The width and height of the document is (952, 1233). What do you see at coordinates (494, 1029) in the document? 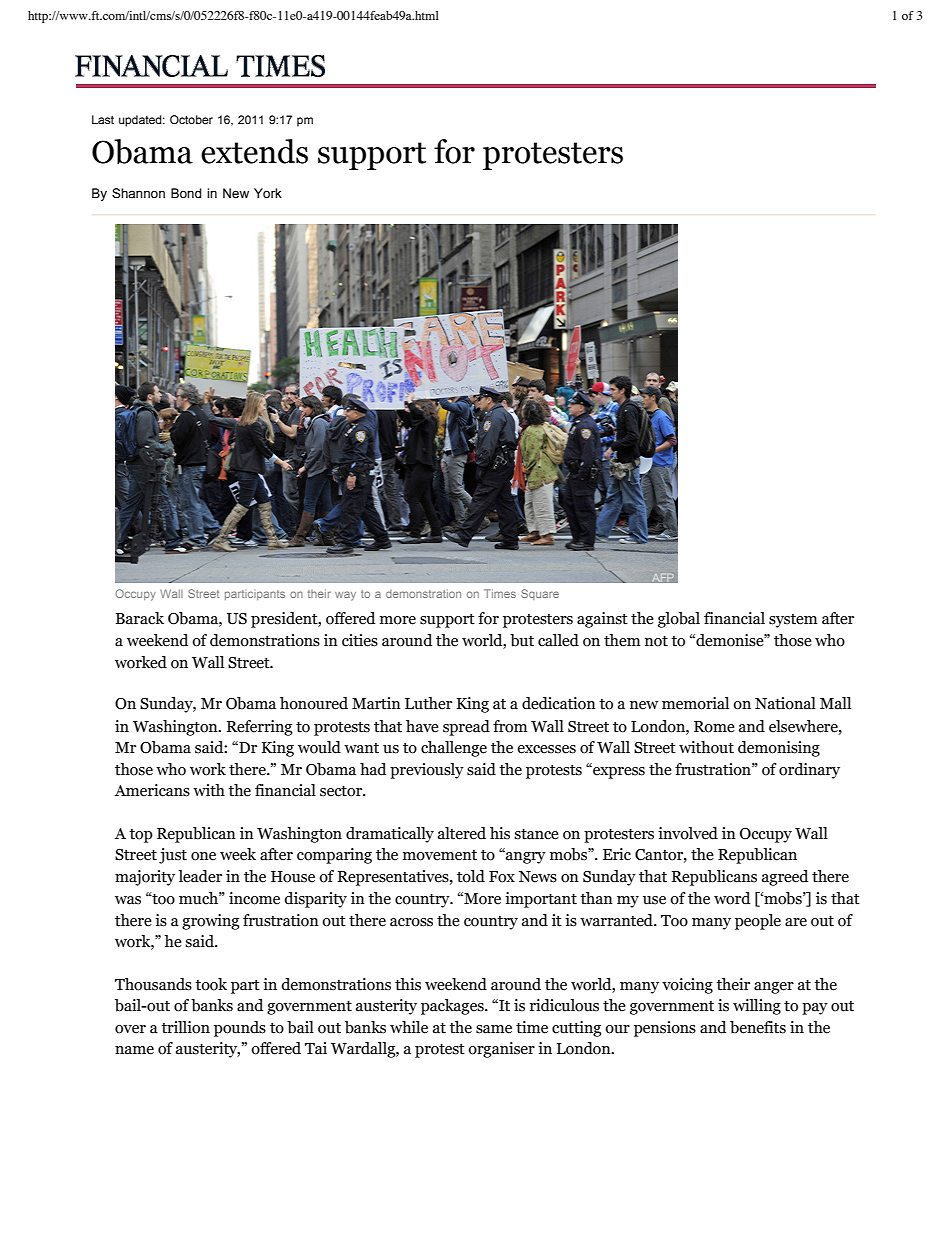
I see `same` at bounding box center [494, 1029].
